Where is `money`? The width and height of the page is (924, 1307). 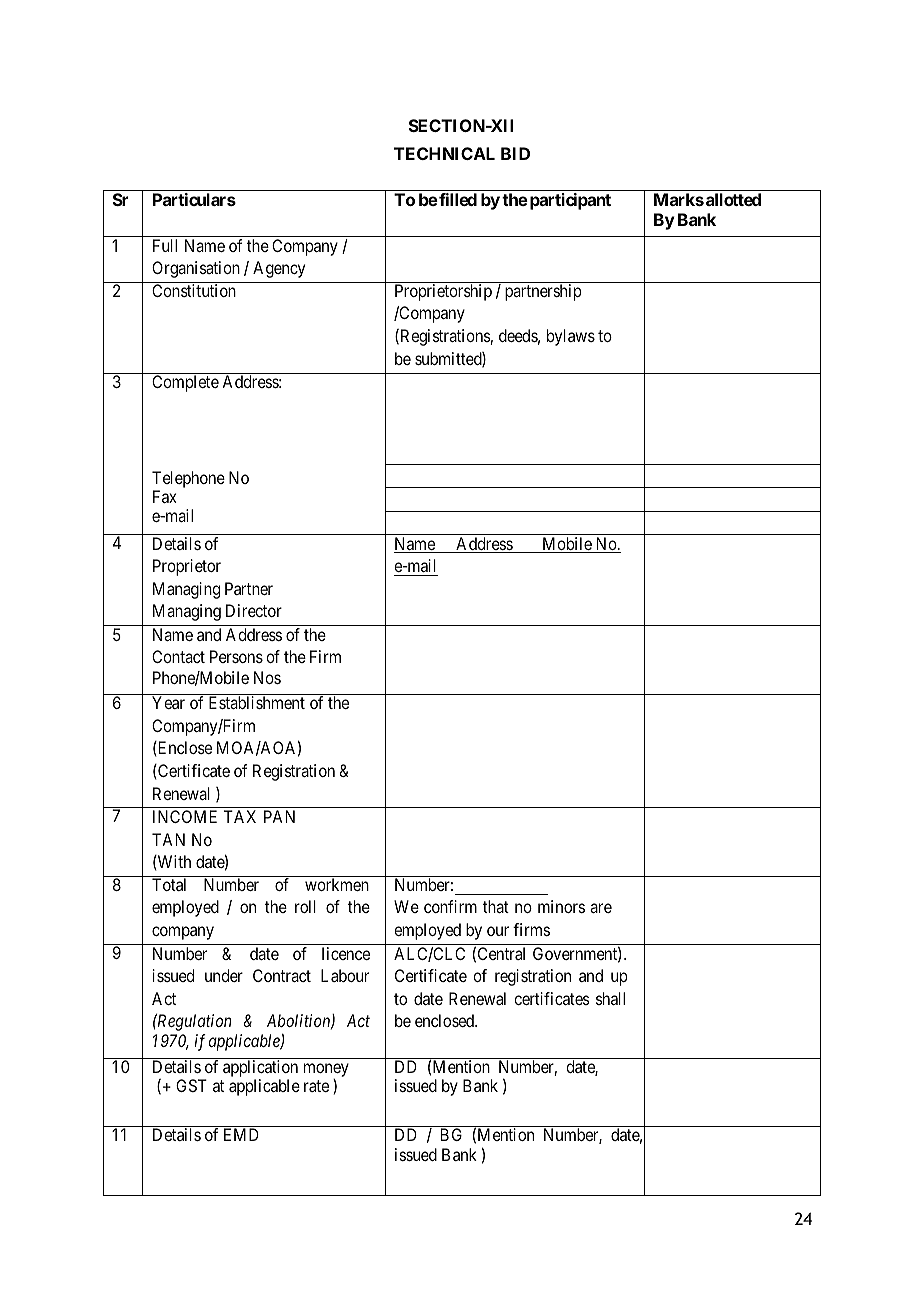 money is located at coordinates (326, 1071).
